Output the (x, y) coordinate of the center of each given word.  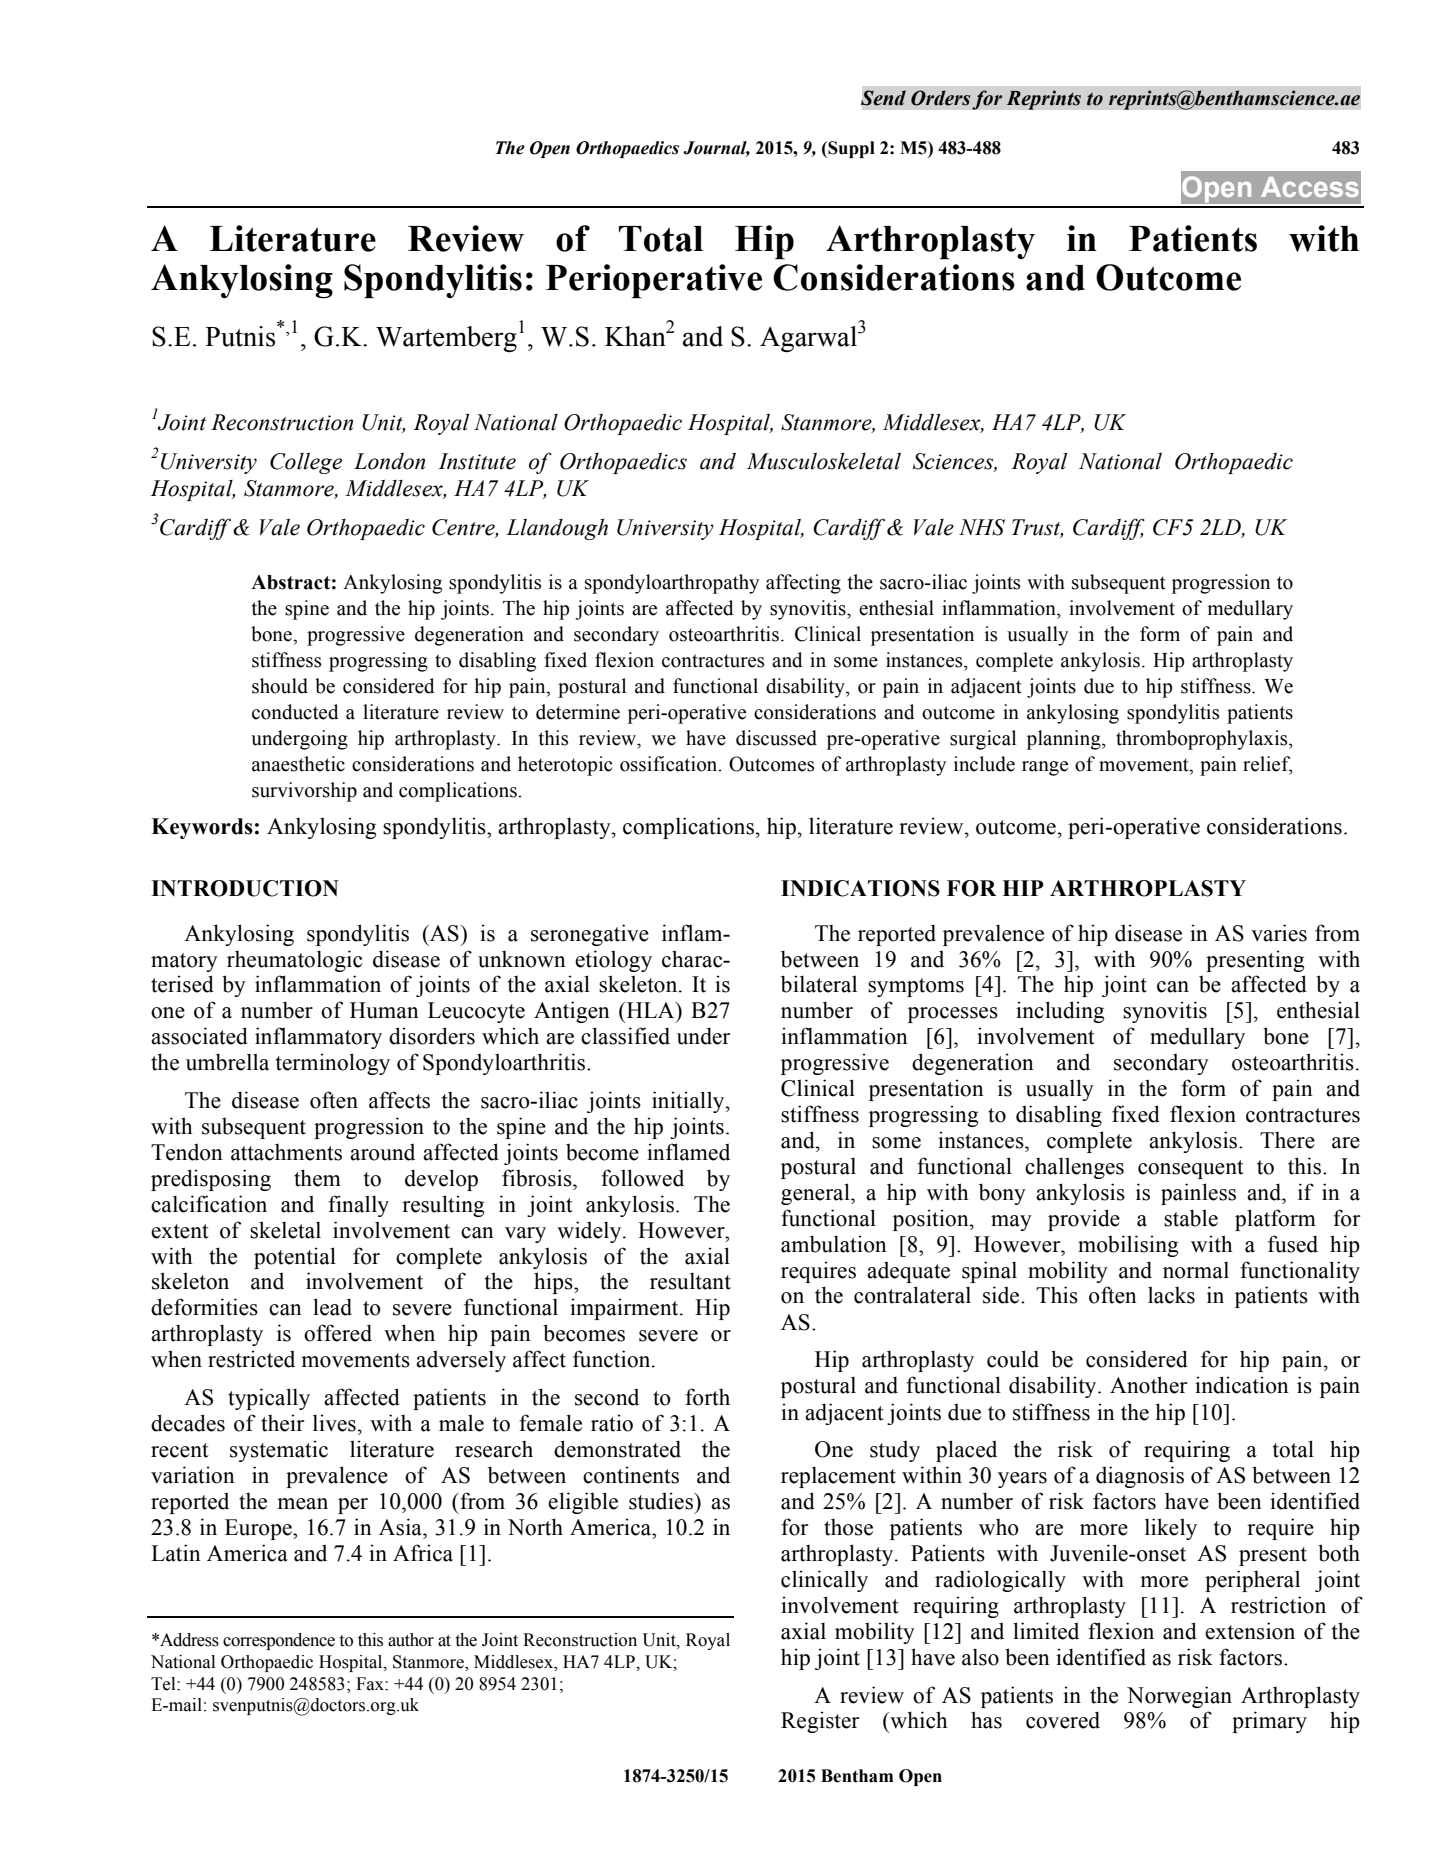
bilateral (819, 984)
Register (820, 1722)
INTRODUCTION (245, 888)
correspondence (279, 1641)
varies (1279, 933)
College (306, 463)
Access (1310, 187)
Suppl (850, 149)
